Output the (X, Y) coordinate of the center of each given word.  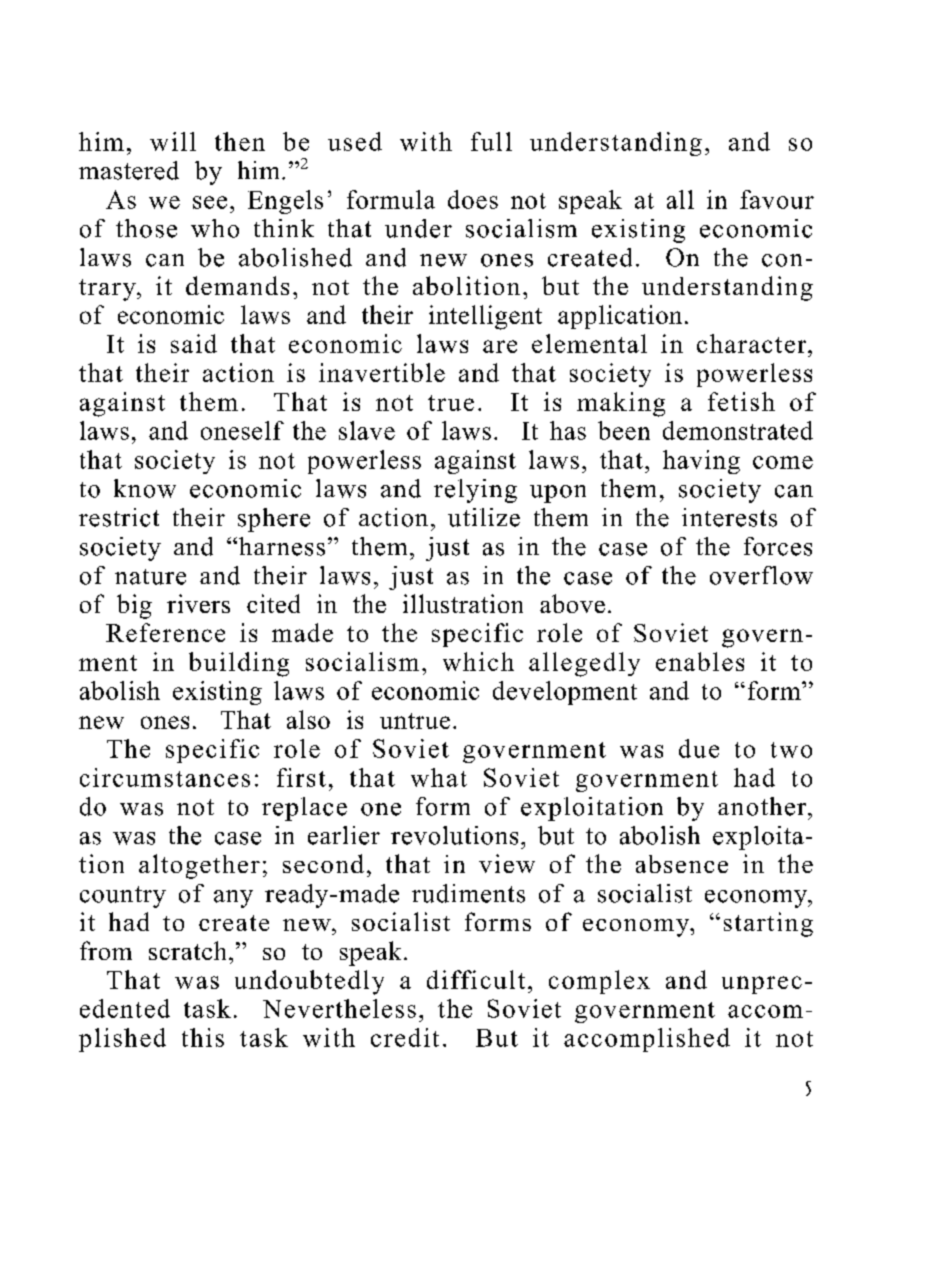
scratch (187, 950)
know (145, 488)
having (701, 462)
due (699, 748)
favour (777, 199)
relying (475, 491)
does (473, 199)
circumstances (165, 777)
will (173, 141)
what (439, 777)
